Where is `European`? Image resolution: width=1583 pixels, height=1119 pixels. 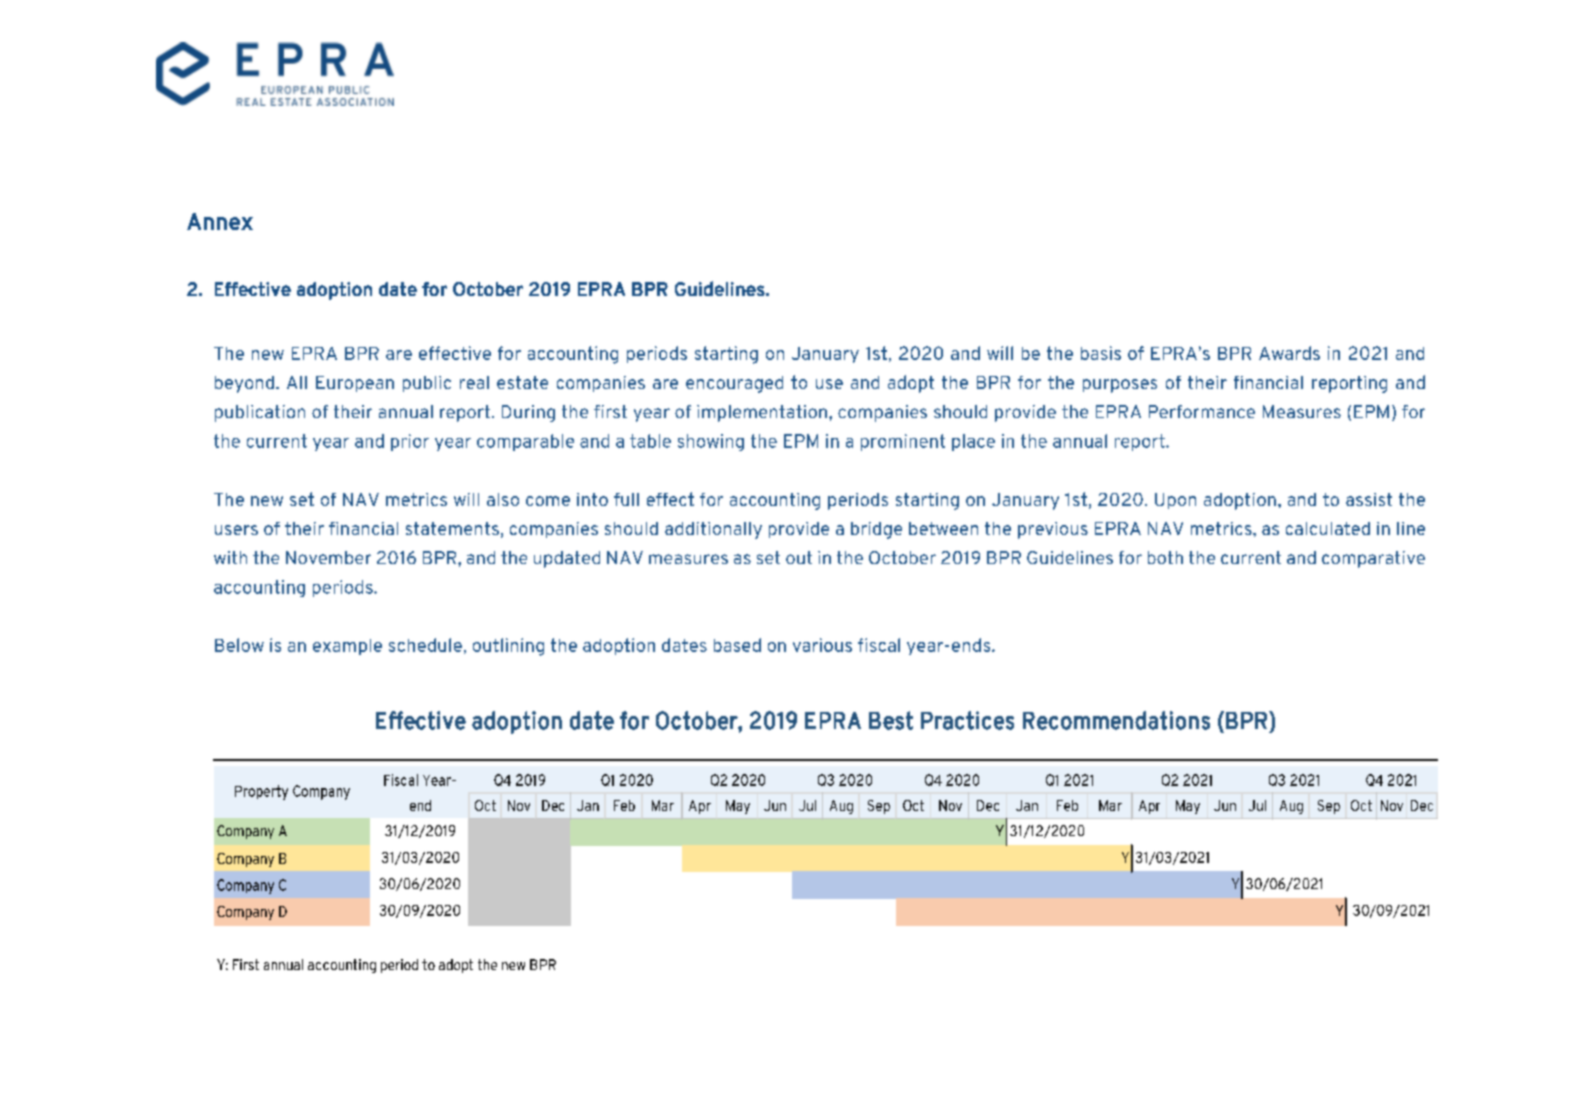 European is located at coordinates (355, 384).
